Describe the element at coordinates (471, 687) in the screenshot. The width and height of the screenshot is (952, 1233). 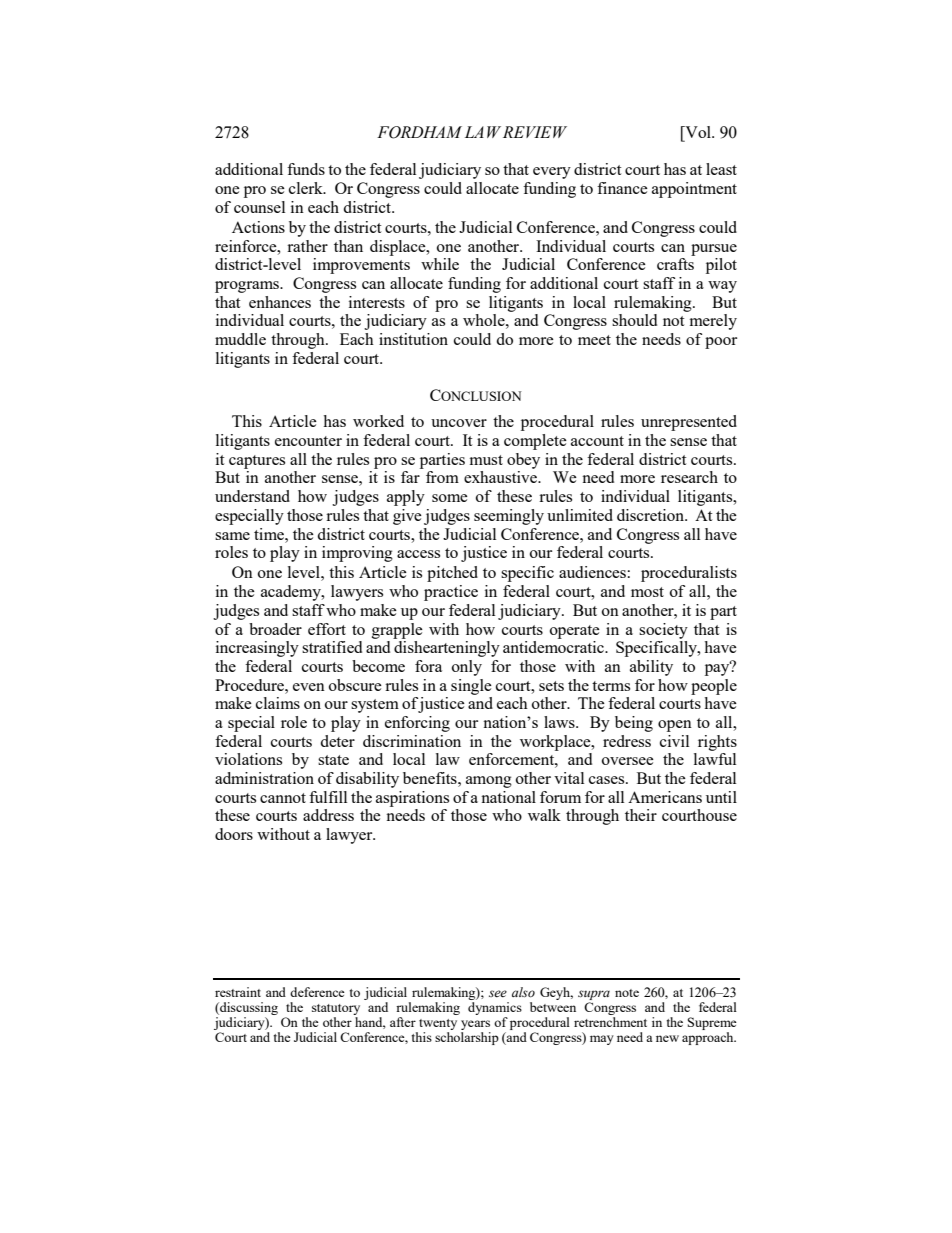
I see `single` at that location.
